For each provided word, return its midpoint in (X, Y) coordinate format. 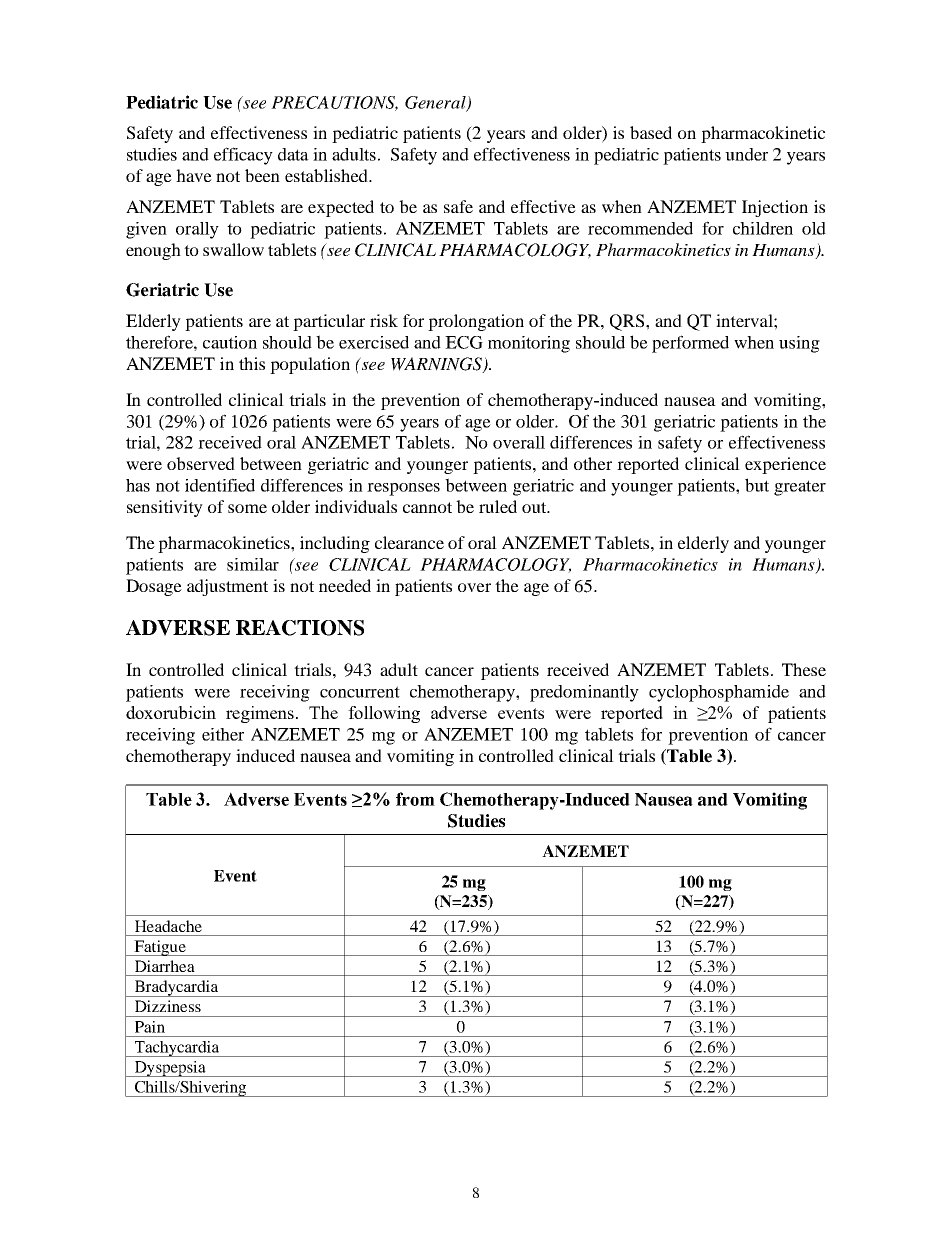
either (223, 734)
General (436, 103)
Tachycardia (177, 1049)
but (757, 485)
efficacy (243, 156)
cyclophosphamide (719, 693)
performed (690, 344)
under (746, 154)
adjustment (227, 587)
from (415, 799)
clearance (409, 542)
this (252, 363)
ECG (464, 342)
